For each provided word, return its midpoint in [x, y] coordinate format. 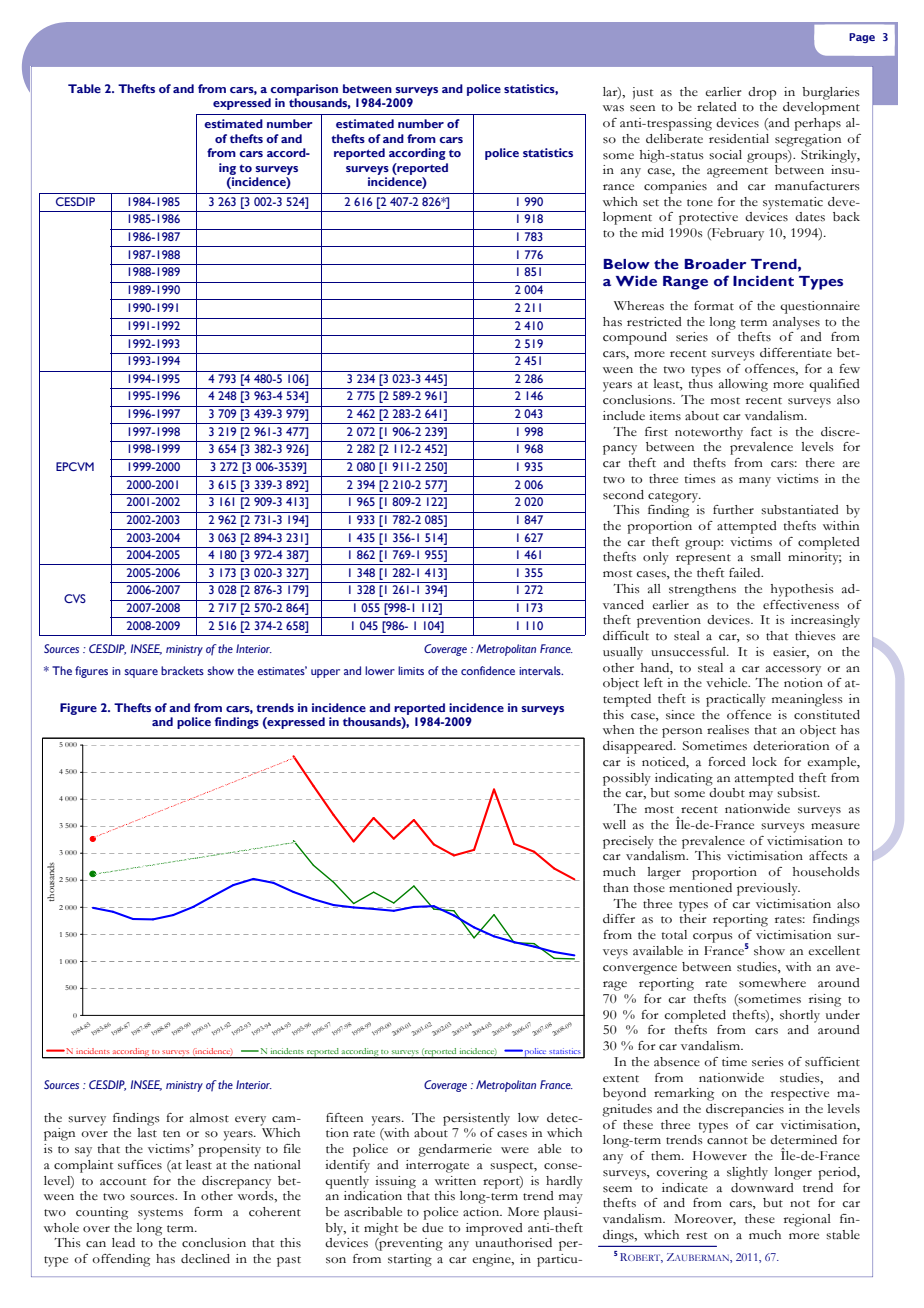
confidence [488, 670]
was [613, 108]
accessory [793, 671]
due [432, 1228]
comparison [304, 90]
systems [160, 1214]
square [141, 673]
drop [762, 93]
